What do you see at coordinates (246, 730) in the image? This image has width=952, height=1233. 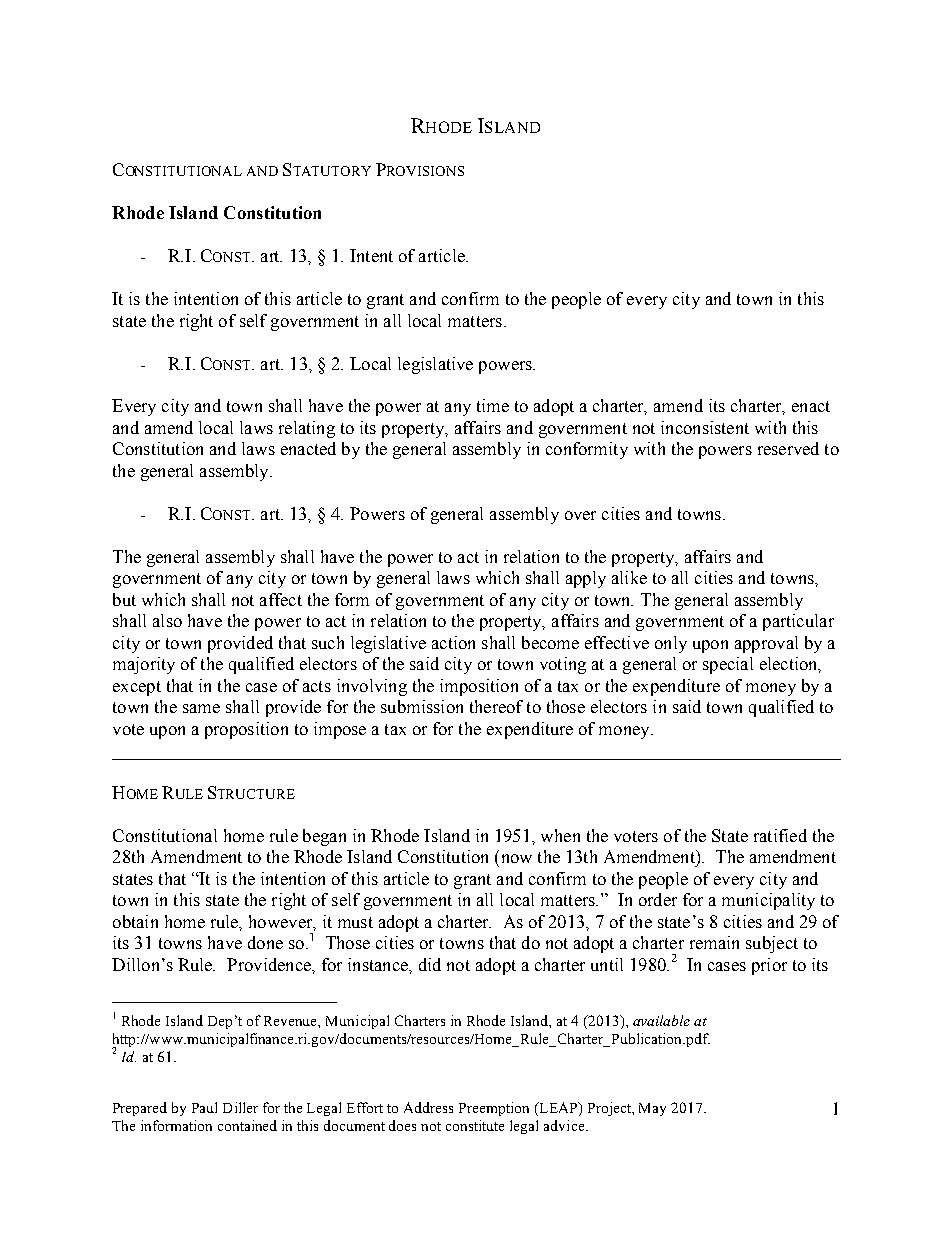 I see `proposition` at bounding box center [246, 730].
